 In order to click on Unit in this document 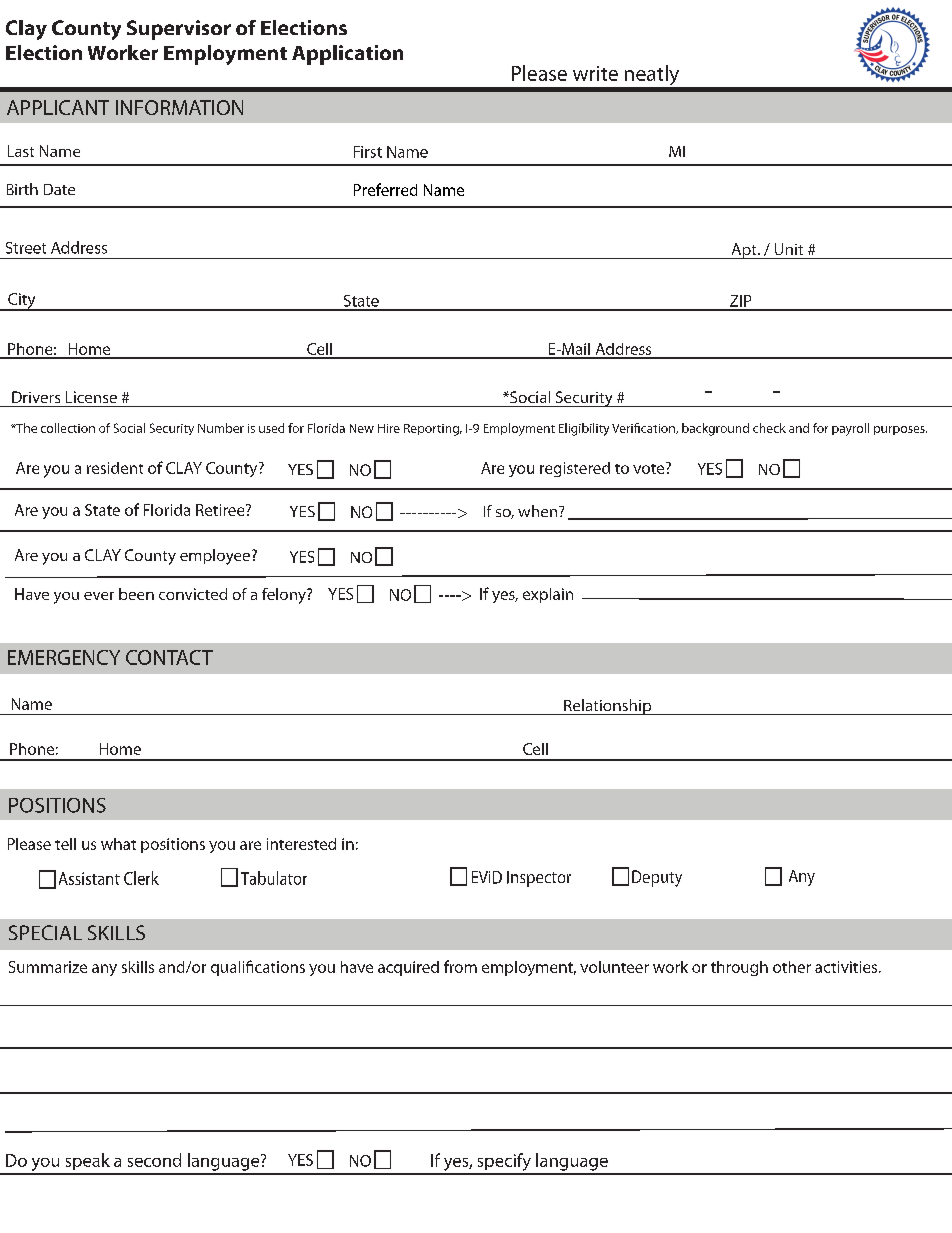, I will do `click(789, 249)`.
